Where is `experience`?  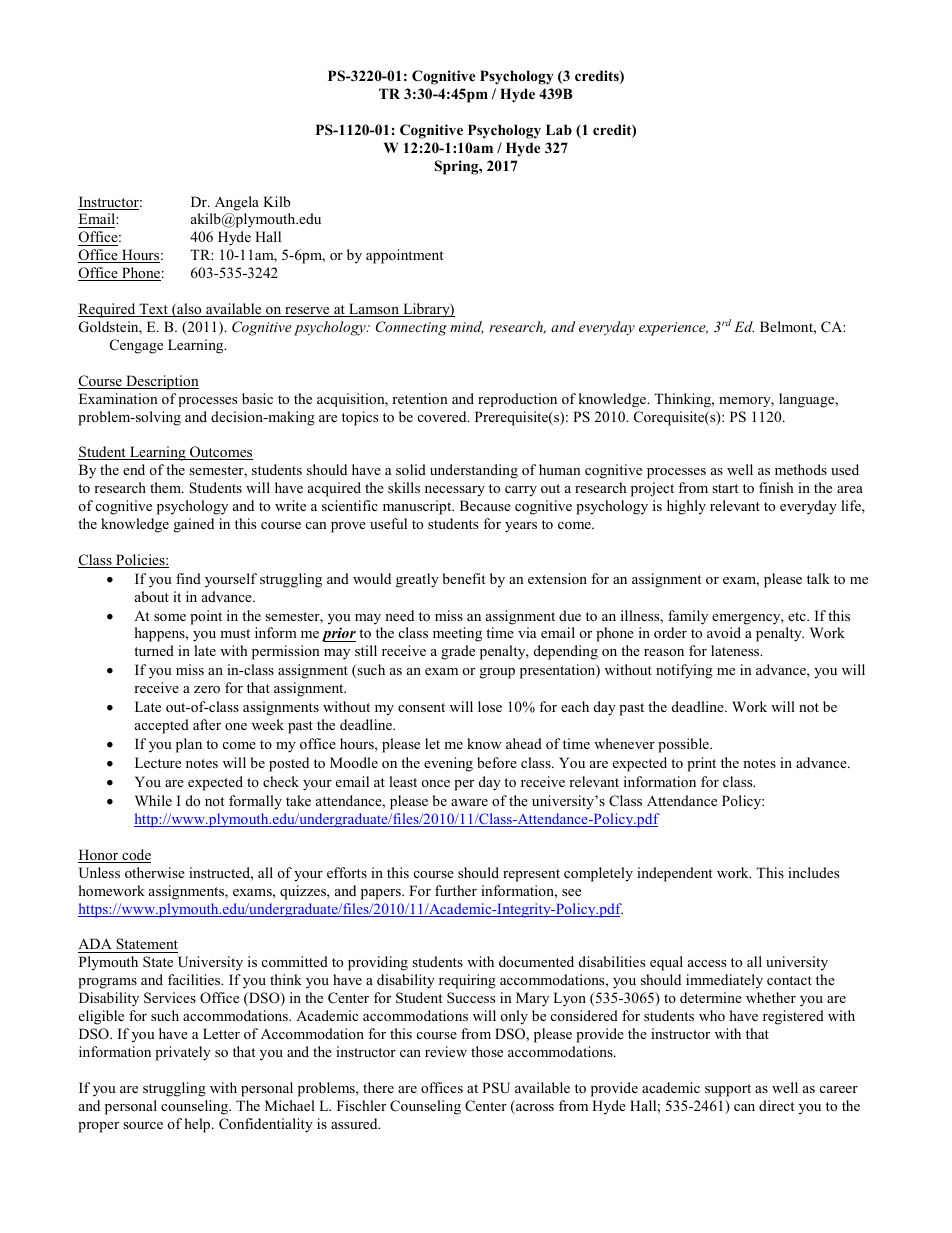
experience is located at coordinates (673, 329).
